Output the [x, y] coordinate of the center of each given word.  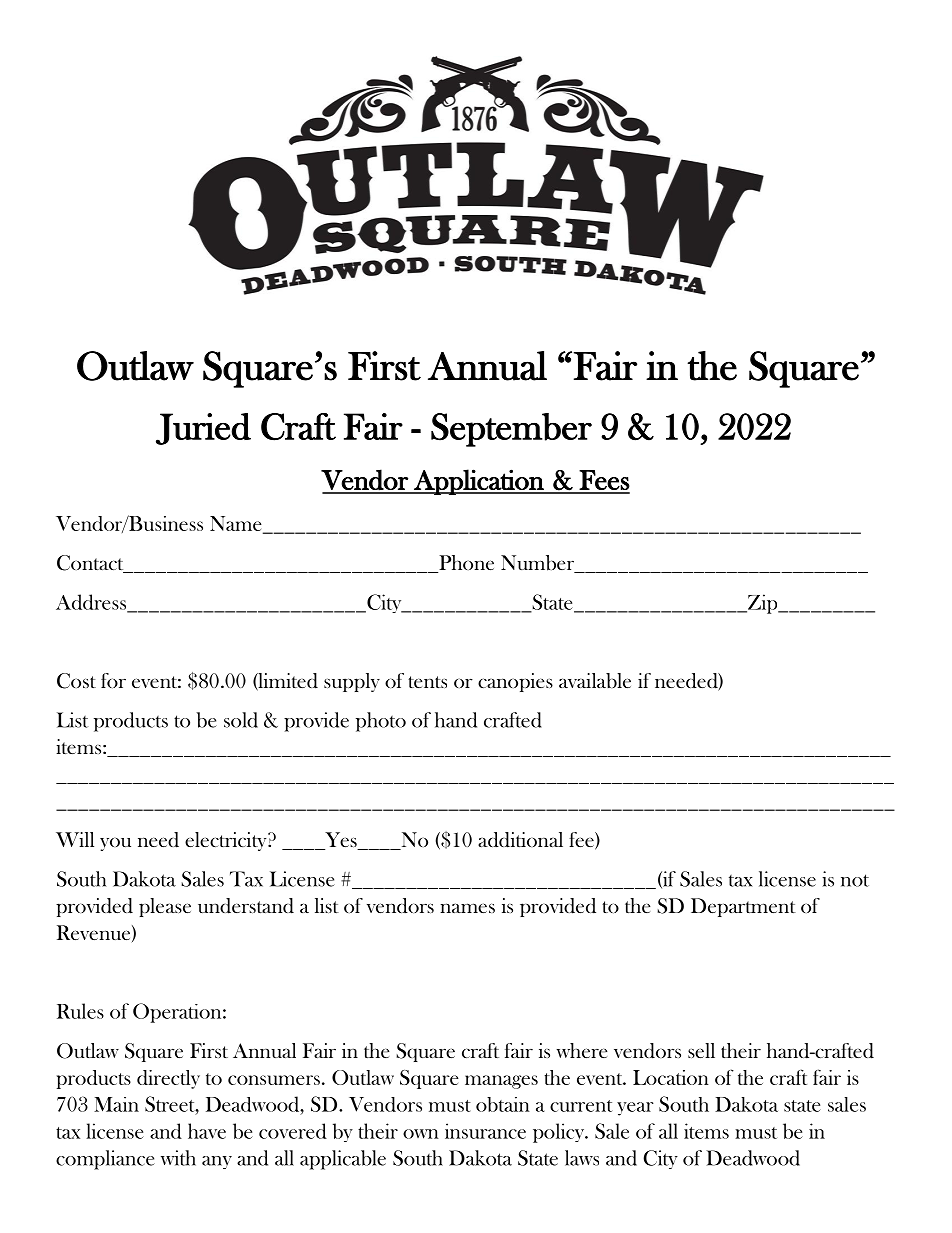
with [178, 1158]
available [595, 680]
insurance [485, 1131]
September [511, 430]
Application [479, 482]
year [635, 1109]
